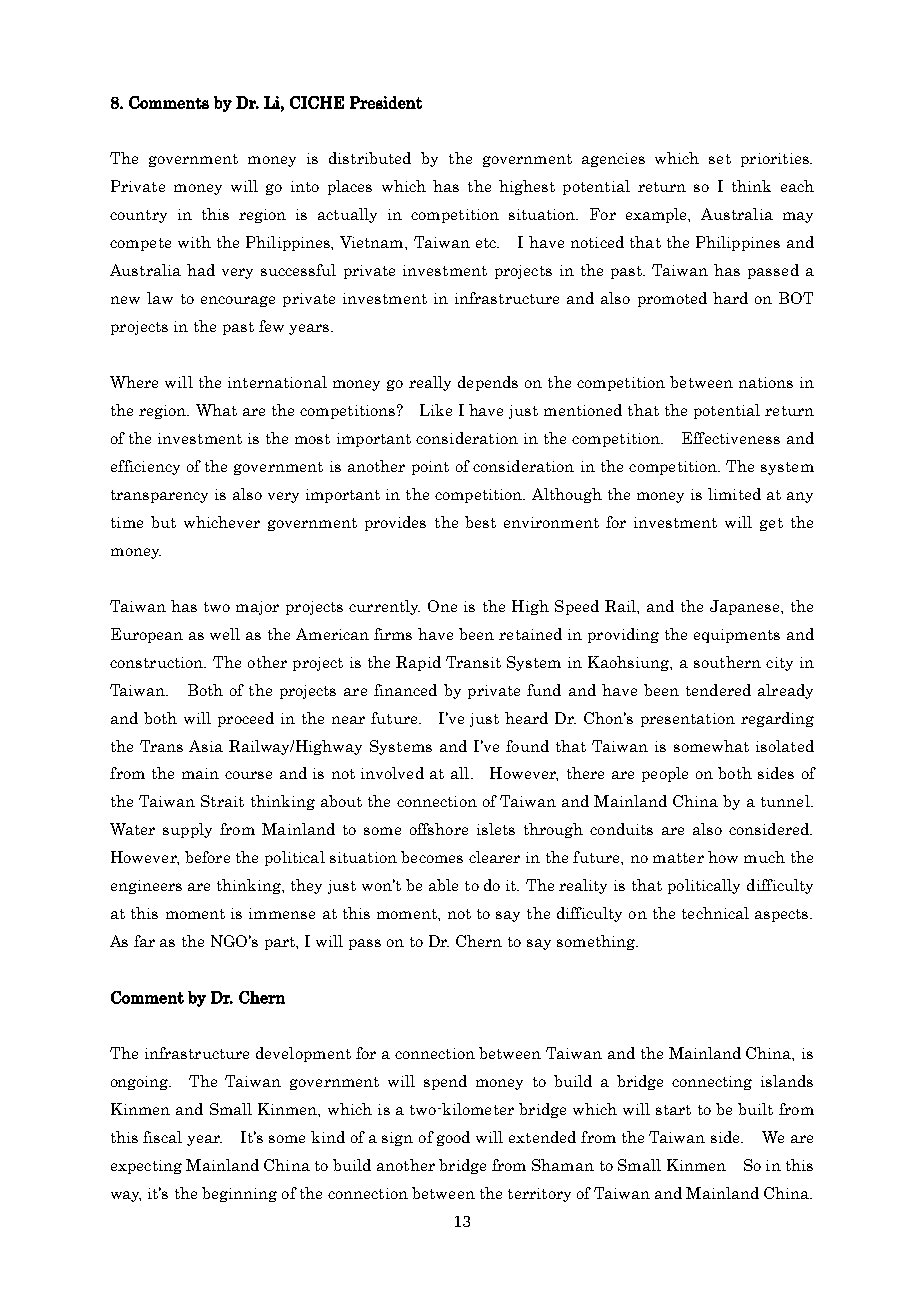 This screenshot has width=924, height=1308. I want to click on beginning, so click(239, 1194).
